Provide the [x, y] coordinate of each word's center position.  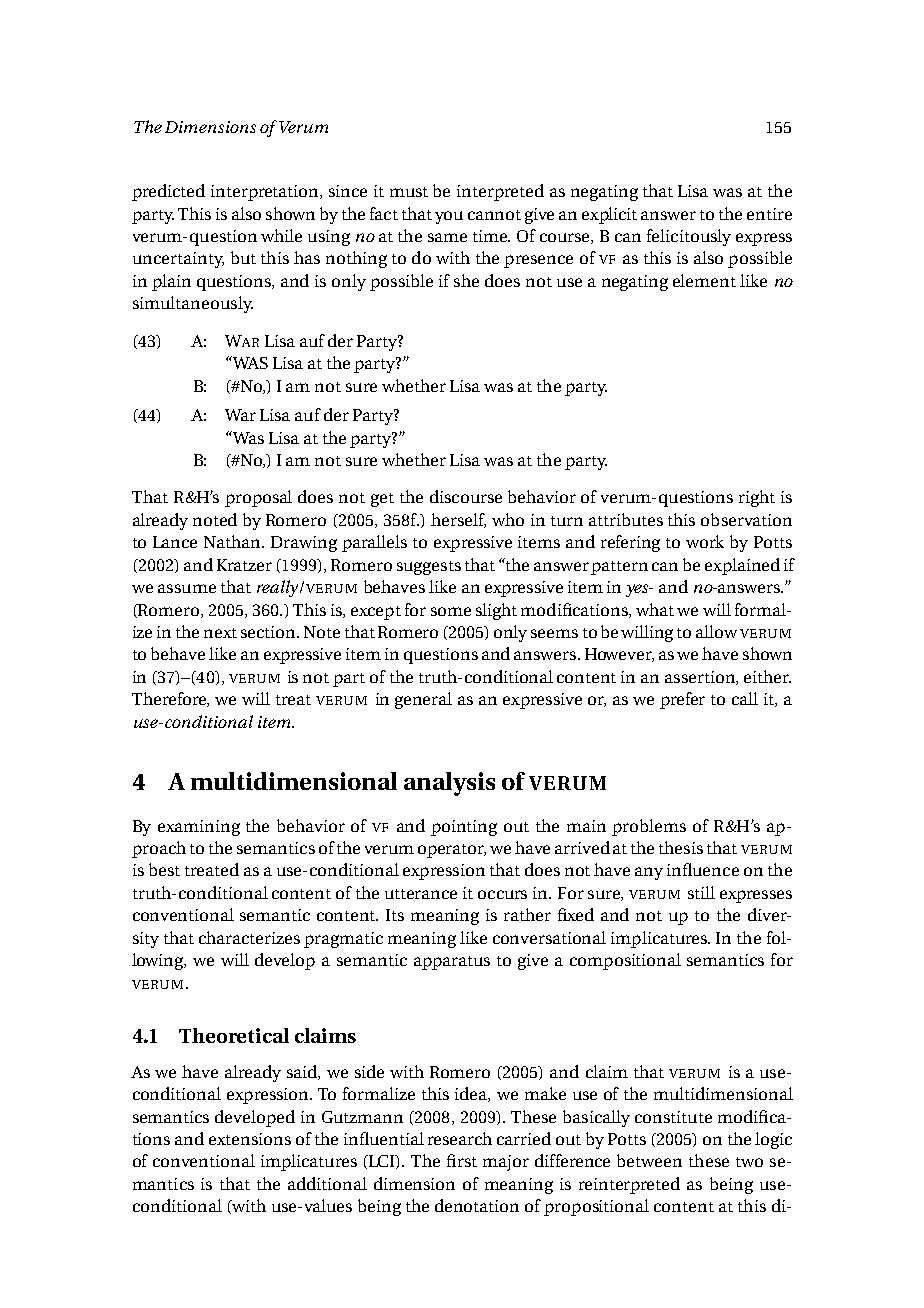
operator [452, 851]
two [749, 1162]
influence [703, 869]
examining [199, 828]
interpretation [266, 193]
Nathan [234, 541]
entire [769, 214]
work [705, 541]
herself [458, 520]
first [462, 1160]
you [449, 217]
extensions [250, 1139]
